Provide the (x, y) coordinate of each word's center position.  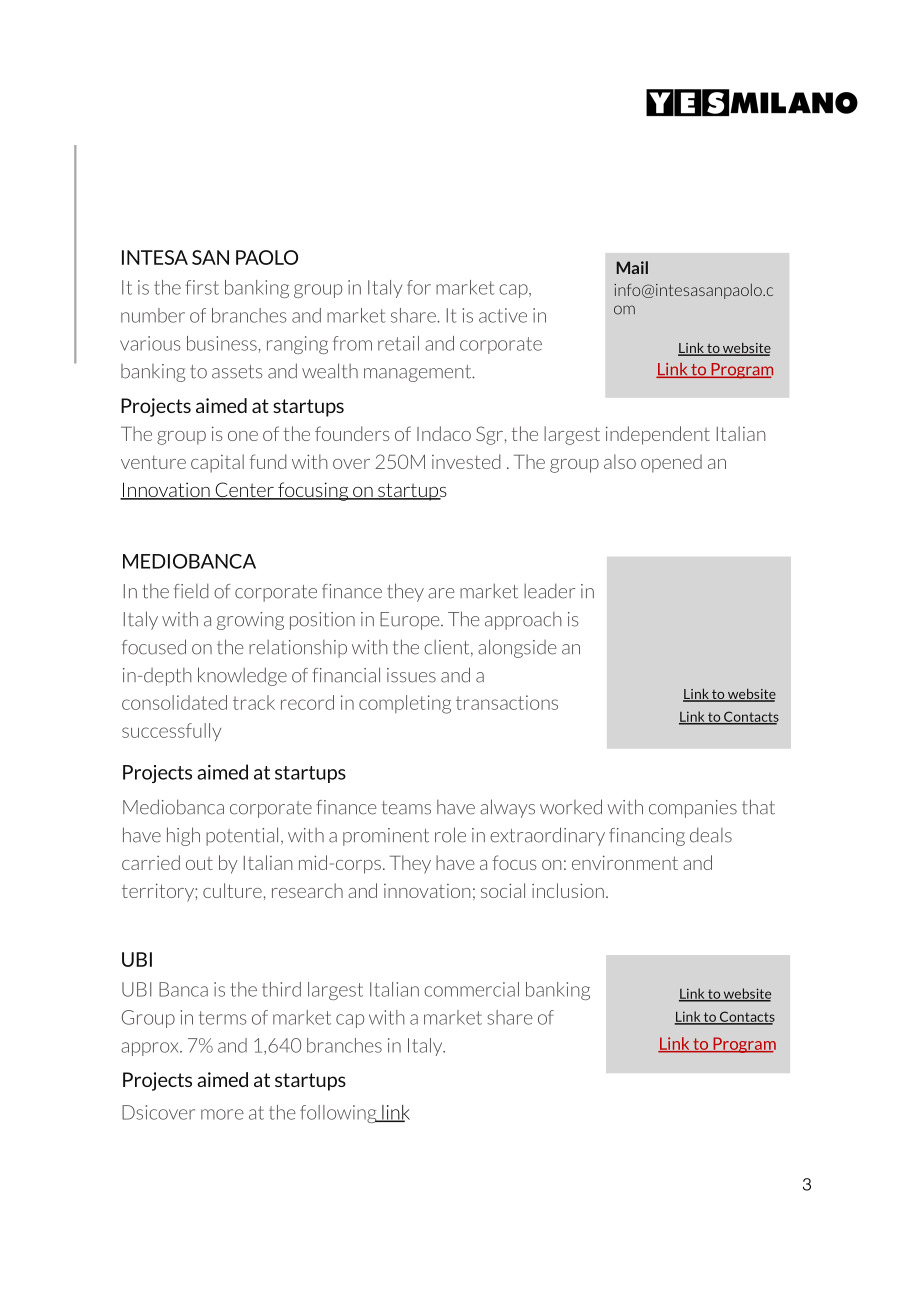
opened (671, 463)
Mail (632, 267)
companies (693, 809)
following (339, 1114)
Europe (411, 621)
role (450, 835)
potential (242, 836)
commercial (471, 989)
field (191, 591)
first (202, 287)
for (419, 287)
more (222, 1114)
